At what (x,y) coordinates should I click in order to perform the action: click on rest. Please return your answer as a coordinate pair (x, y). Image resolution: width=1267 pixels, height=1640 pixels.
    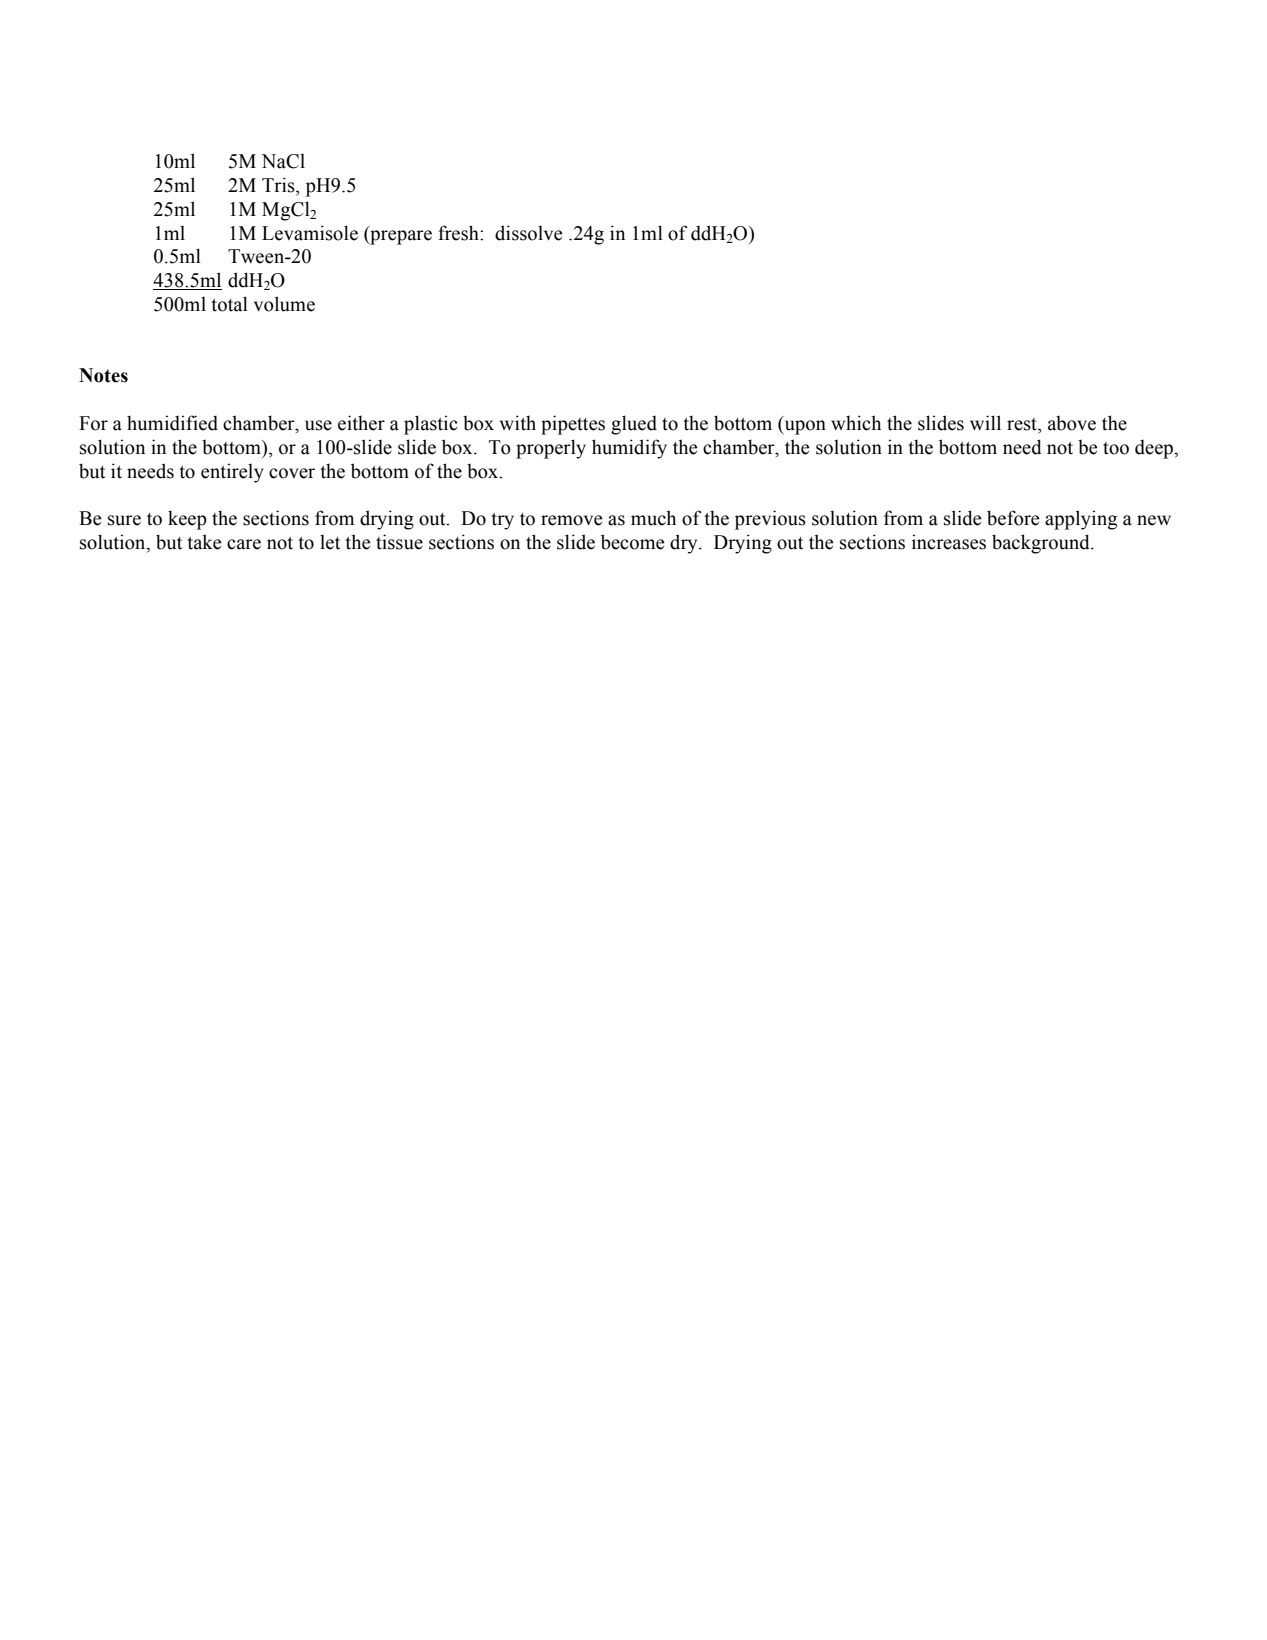
    Looking at the image, I should click on (1023, 424).
